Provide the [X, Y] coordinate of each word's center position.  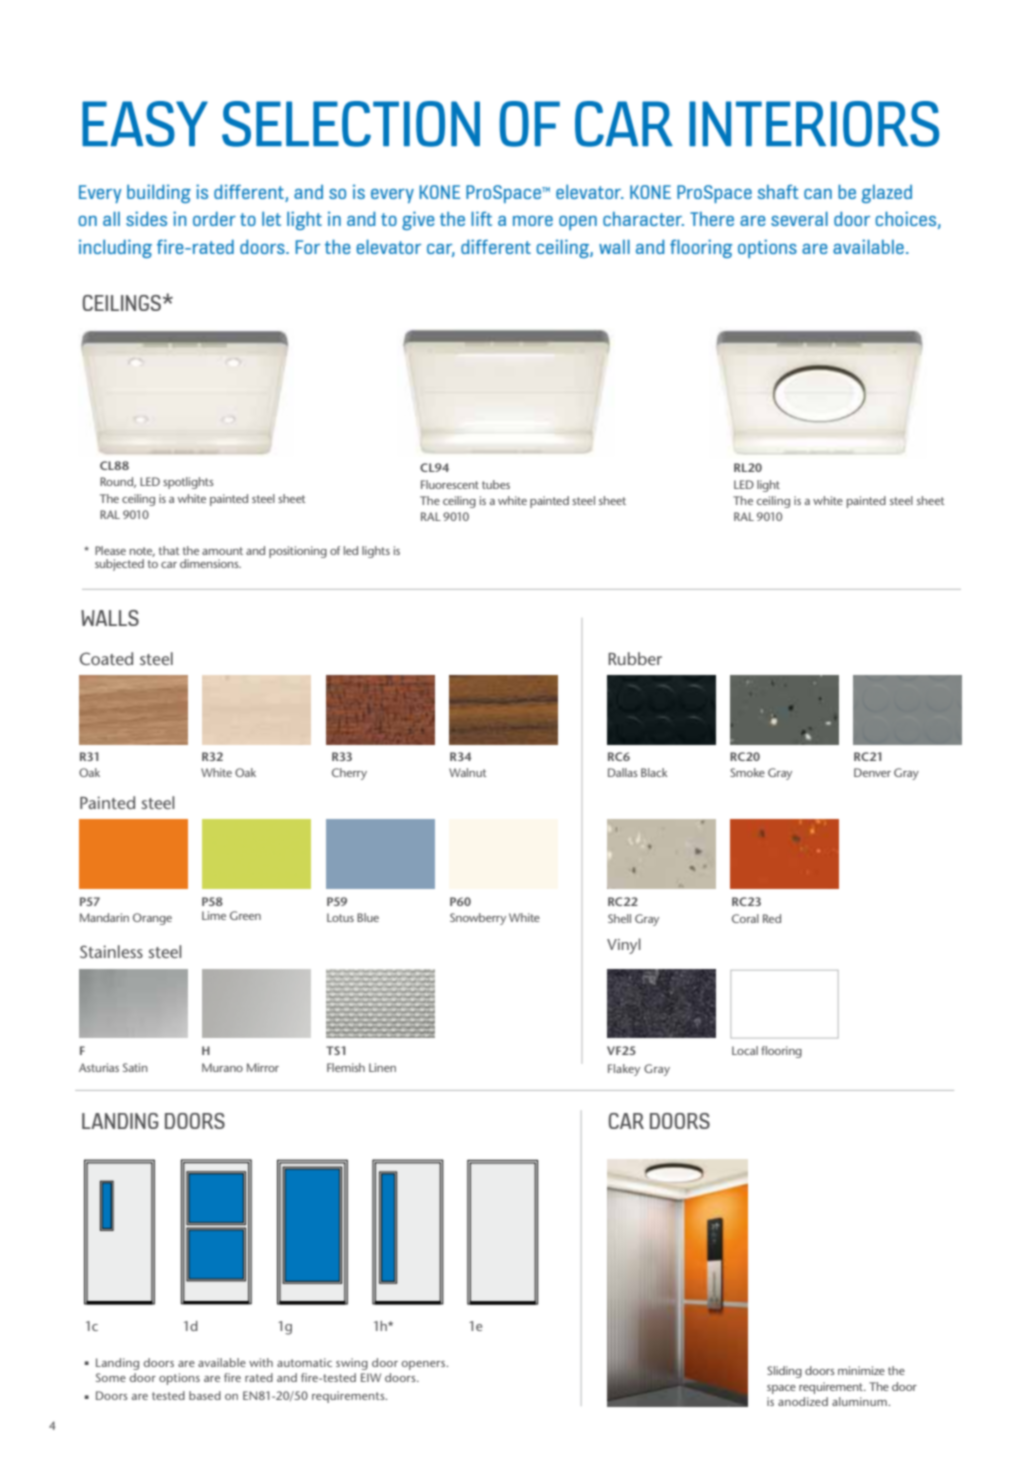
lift [481, 218]
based [205, 1395]
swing [352, 1364]
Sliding [784, 1372]
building [159, 193]
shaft [778, 192]
